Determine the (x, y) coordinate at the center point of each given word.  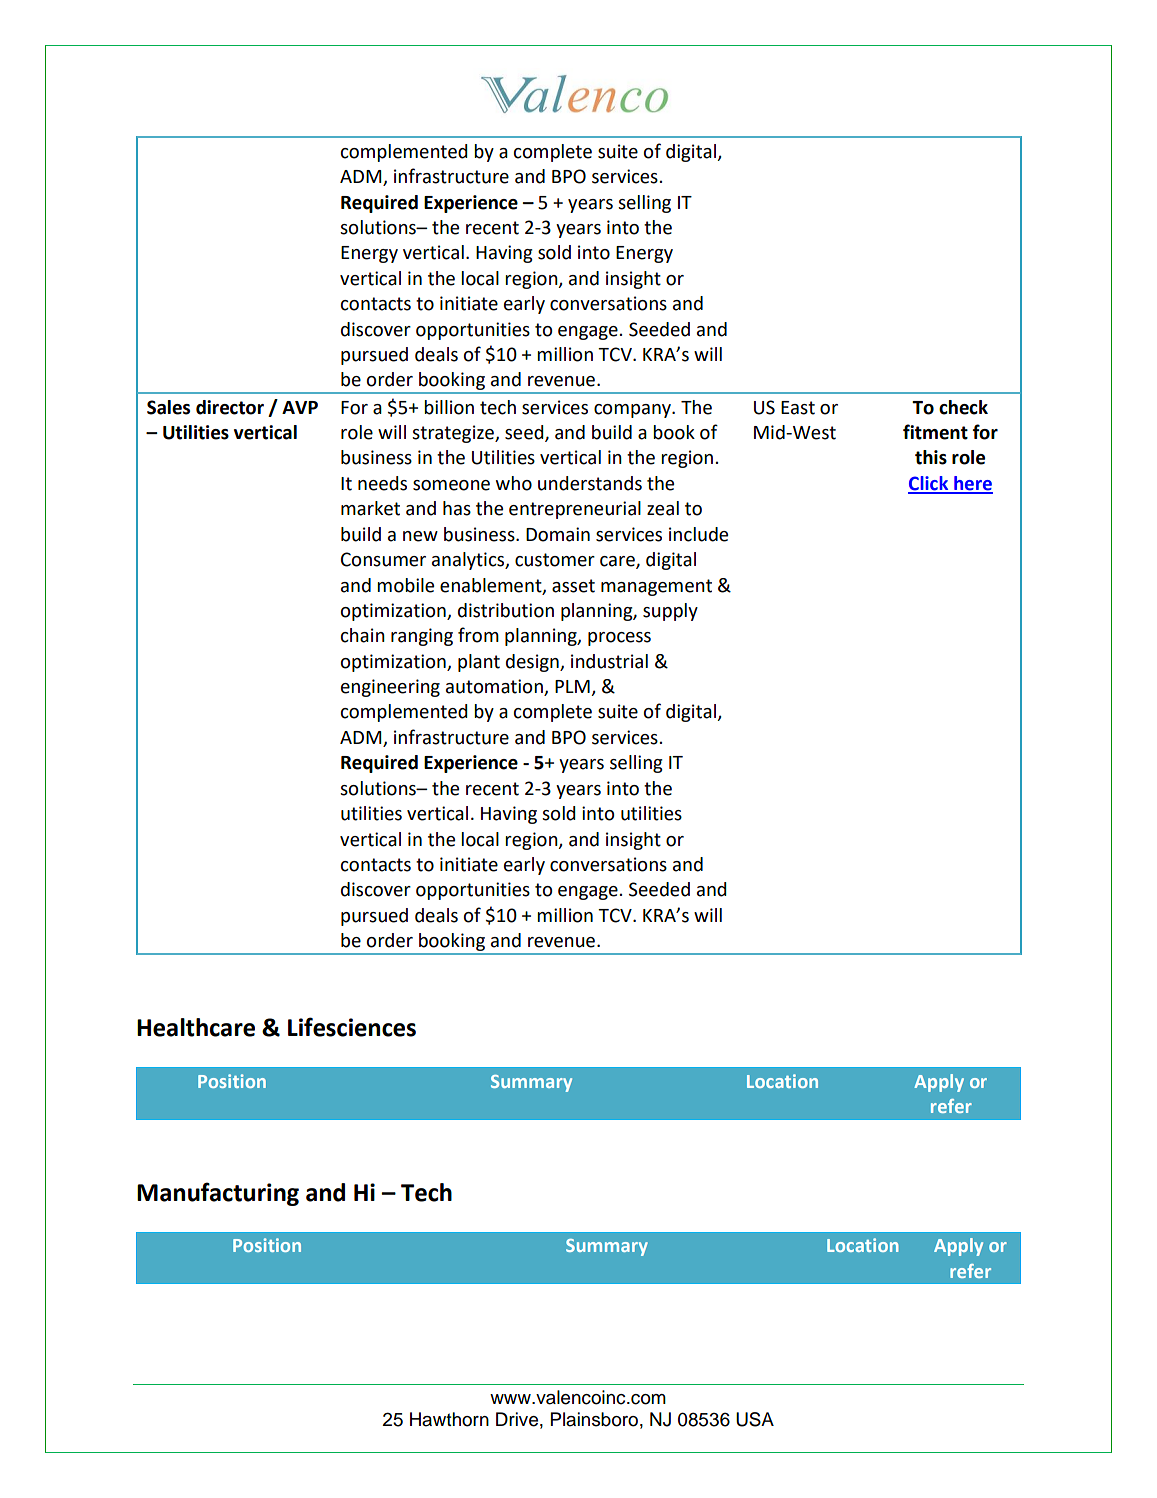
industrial (609, 661)
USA (755, 1419)
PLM (573, 688)
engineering (390, 688)
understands (590, 483)
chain (363, 635)
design (533, 663)
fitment (935, 432)
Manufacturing (218, 1194)
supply (670, 612)
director (230, 407)
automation (495, 687)
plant (479, 663)
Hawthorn (449, 1419)
